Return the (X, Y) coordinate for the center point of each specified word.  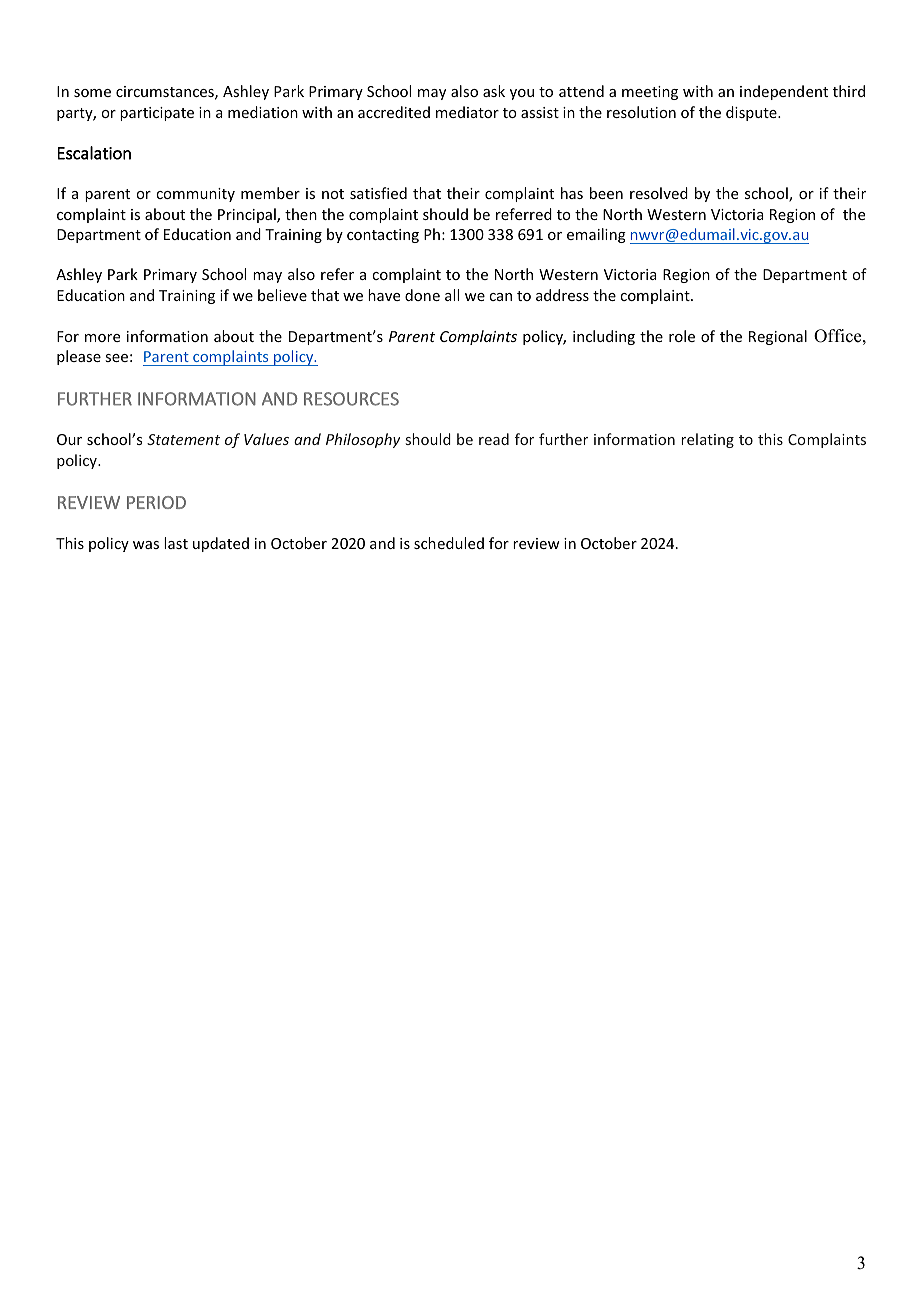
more (102, 338)
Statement (183, 439)
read (494, 439)
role (682, 336)
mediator (467, 112)
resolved (659, 193)
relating (707, 440)
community (195, 195)
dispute (752, 113)
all (452, 295)
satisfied (378, 193)
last (176, 543)
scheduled (449, 543)
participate (157, 114)
